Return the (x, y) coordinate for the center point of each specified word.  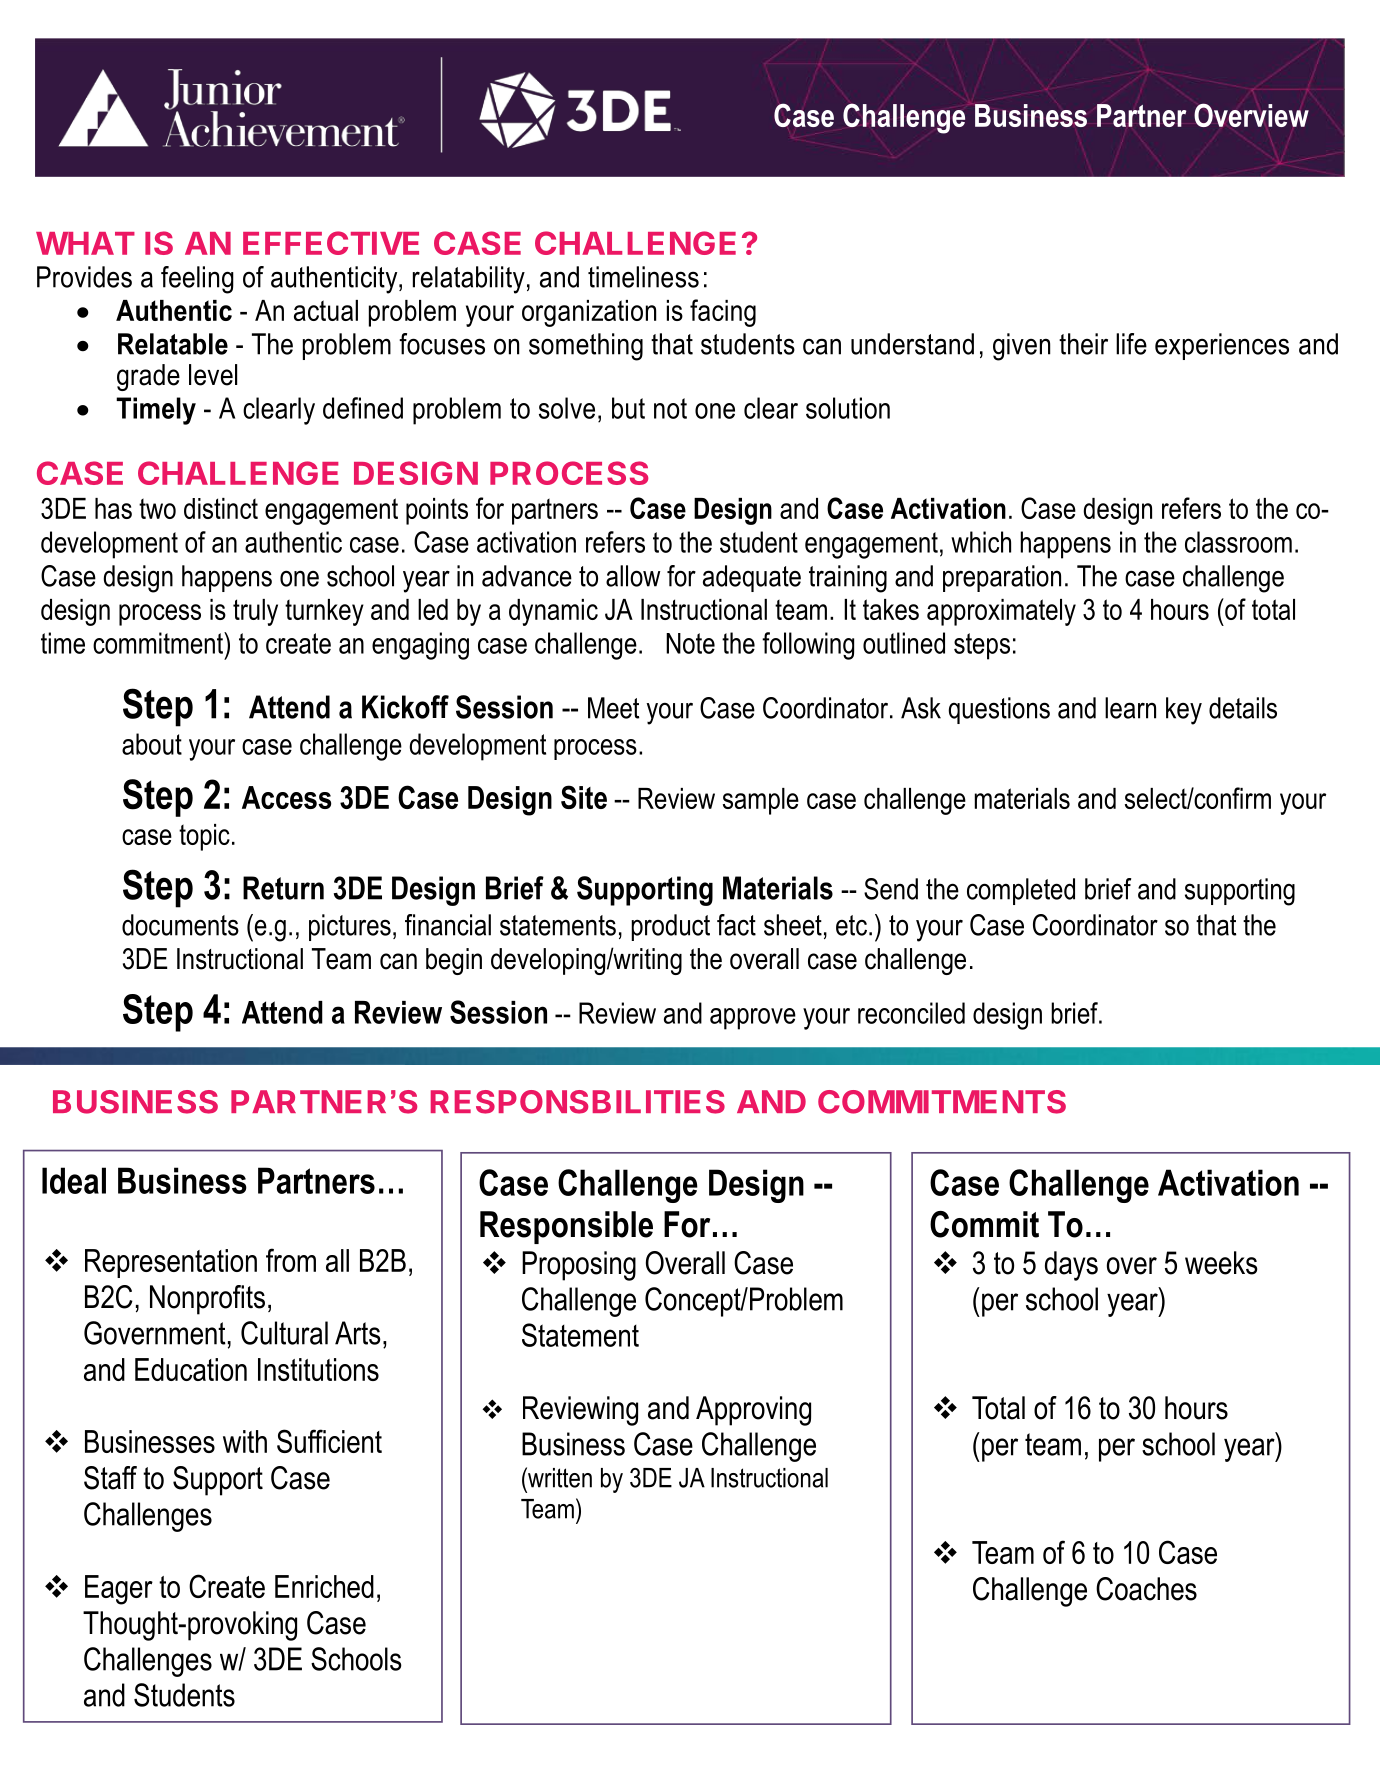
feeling (197, 280)
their (1083, 344)
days (1071, 1266)
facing (723, 313)
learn (1130, 708)
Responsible (566, 1227)
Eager (119, 1590)
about (152, 744)
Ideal (74, 1180)
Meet (613, 708)
